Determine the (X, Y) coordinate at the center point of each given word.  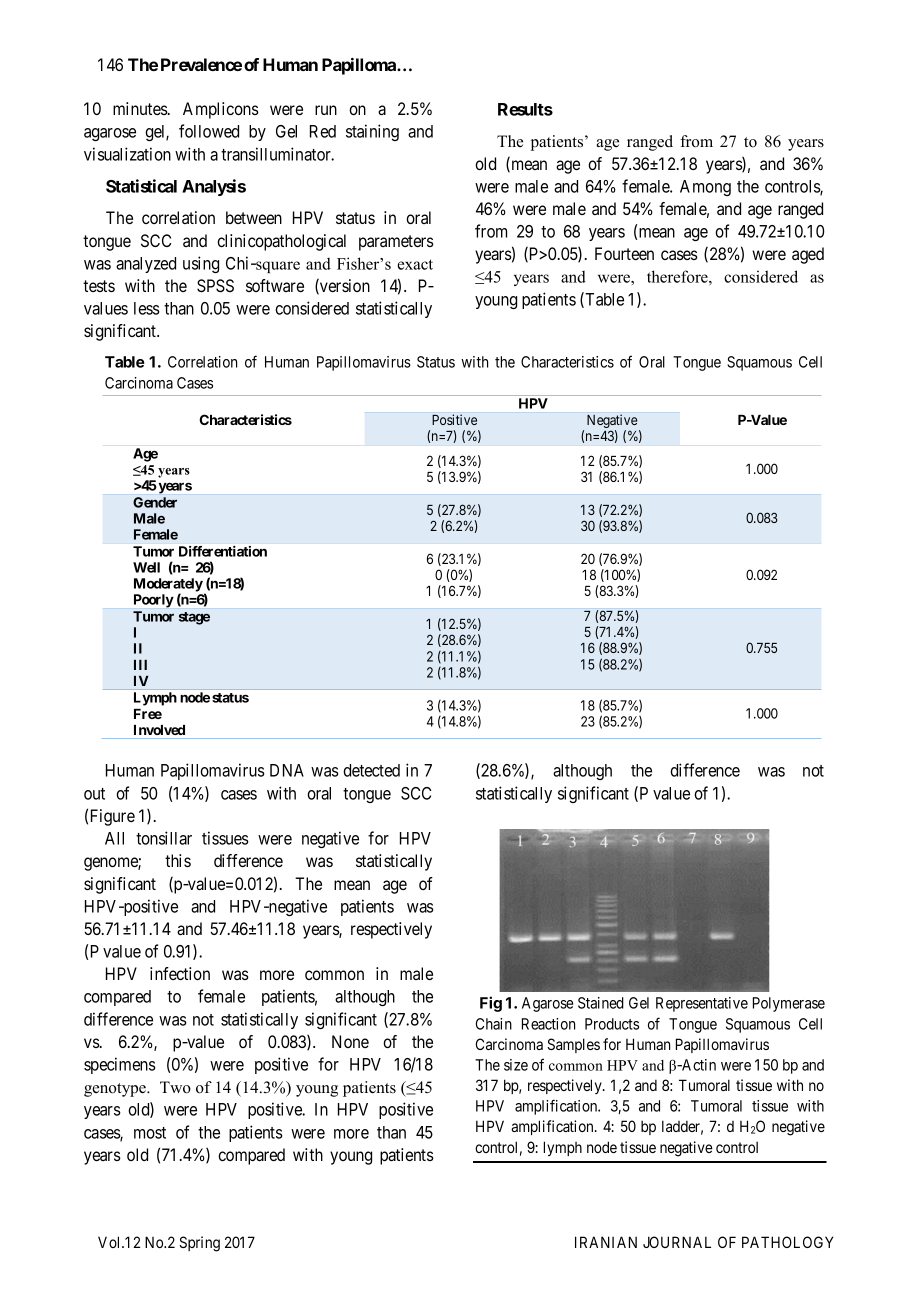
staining (372, 132)
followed (209, 131)
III (140, 665)
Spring (199, 1244)
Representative (702, 1004)
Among (705, 188)
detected (371, 770)
